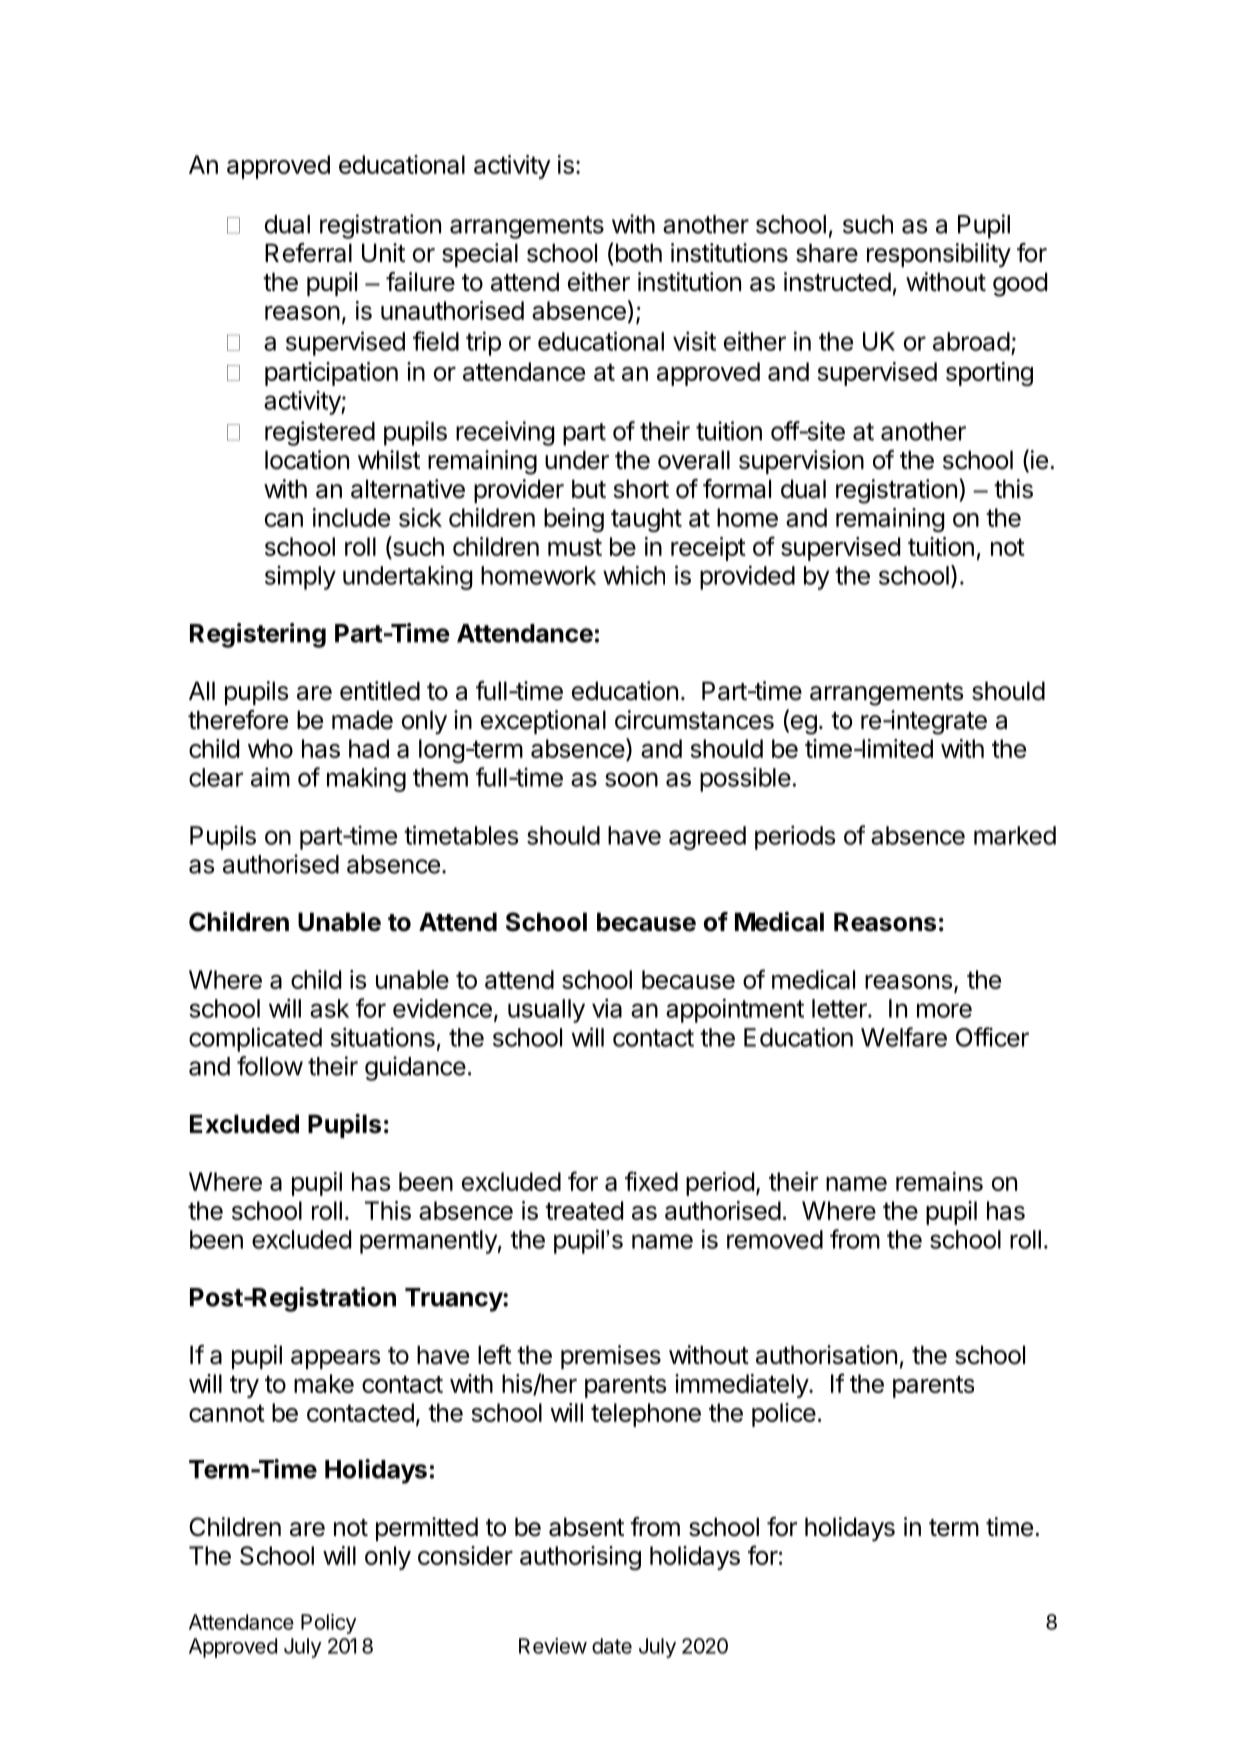 This page has height=1761, width=1244. I want to click on via, so click(607, 1008).
